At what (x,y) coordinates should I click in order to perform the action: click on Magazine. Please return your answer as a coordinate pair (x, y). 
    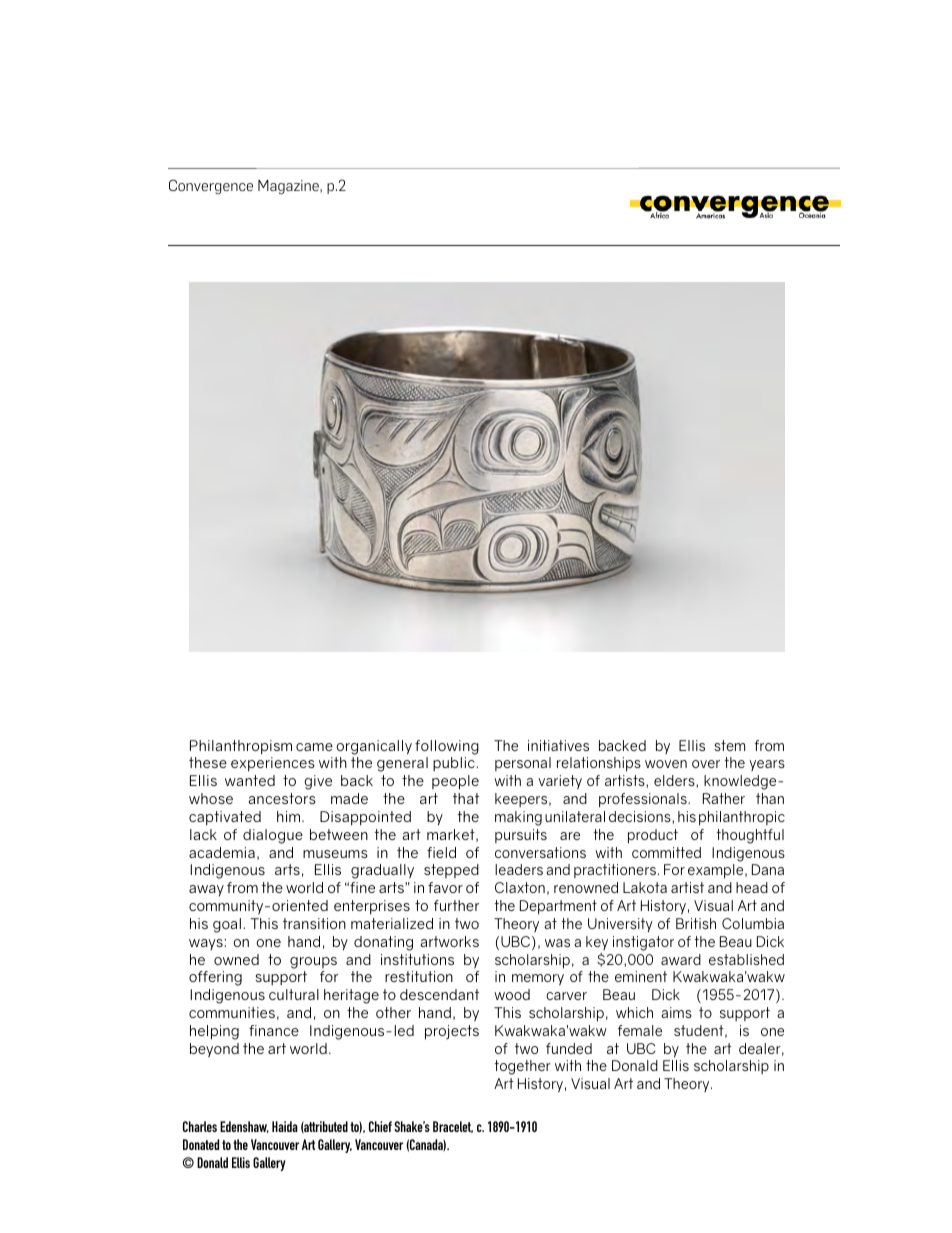
    Looking at the image, I should click on (289, 187).
